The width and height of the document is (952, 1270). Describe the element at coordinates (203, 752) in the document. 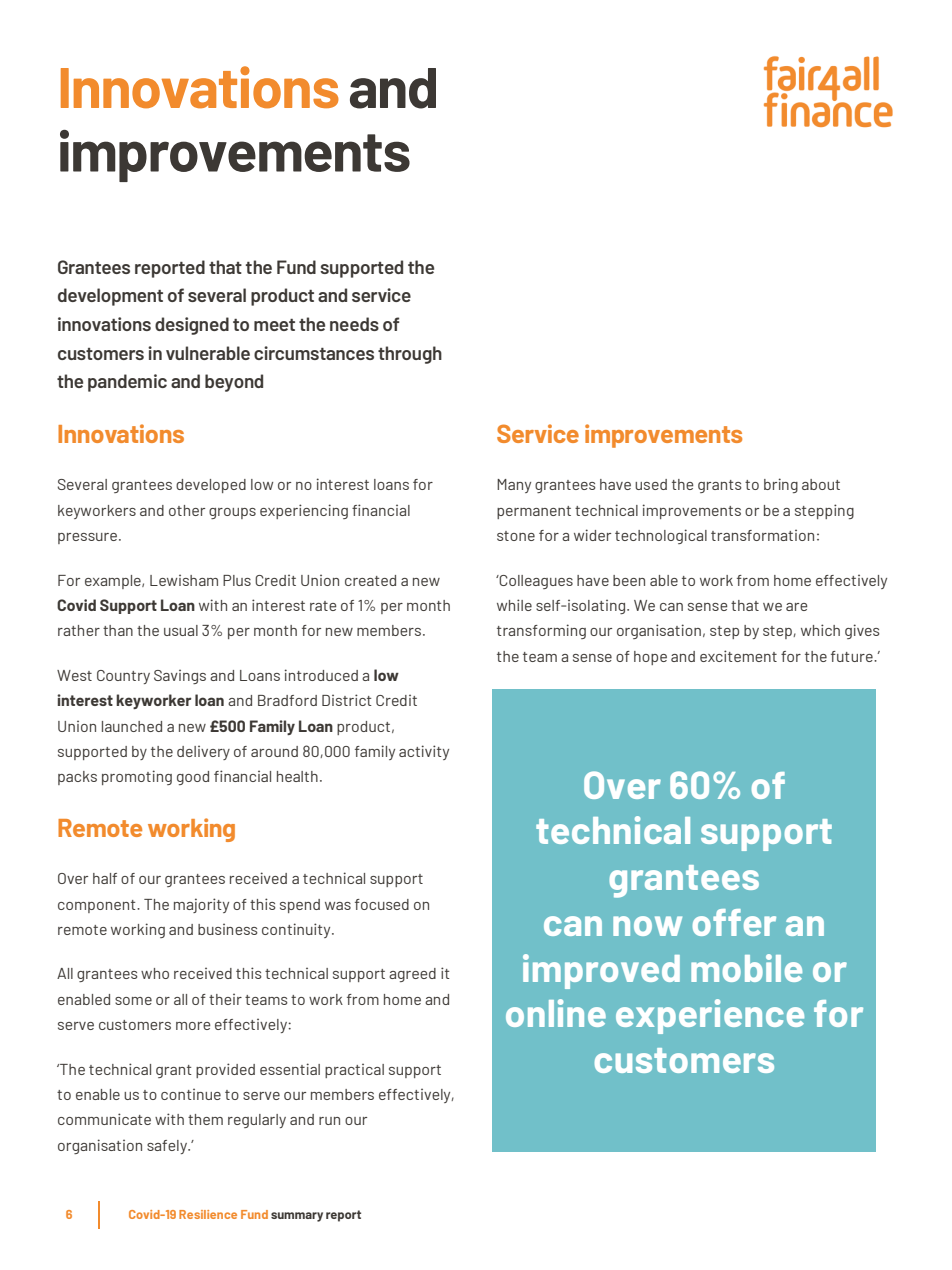

I see `delivery` at that location.
